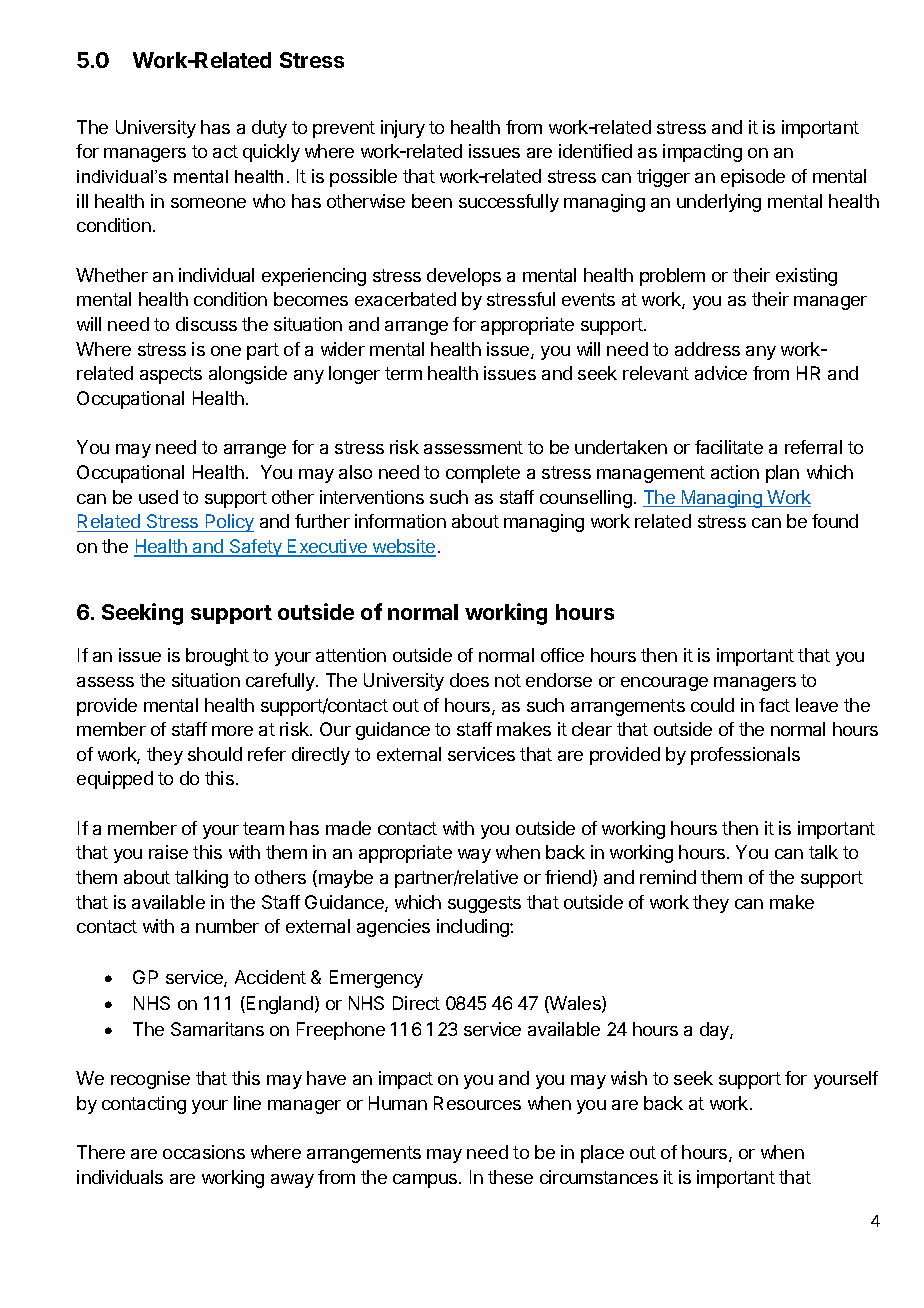  What do you see at coordinates (483, 474) in the screenshot?
I see `complete` at bounding box center [483, 474].
